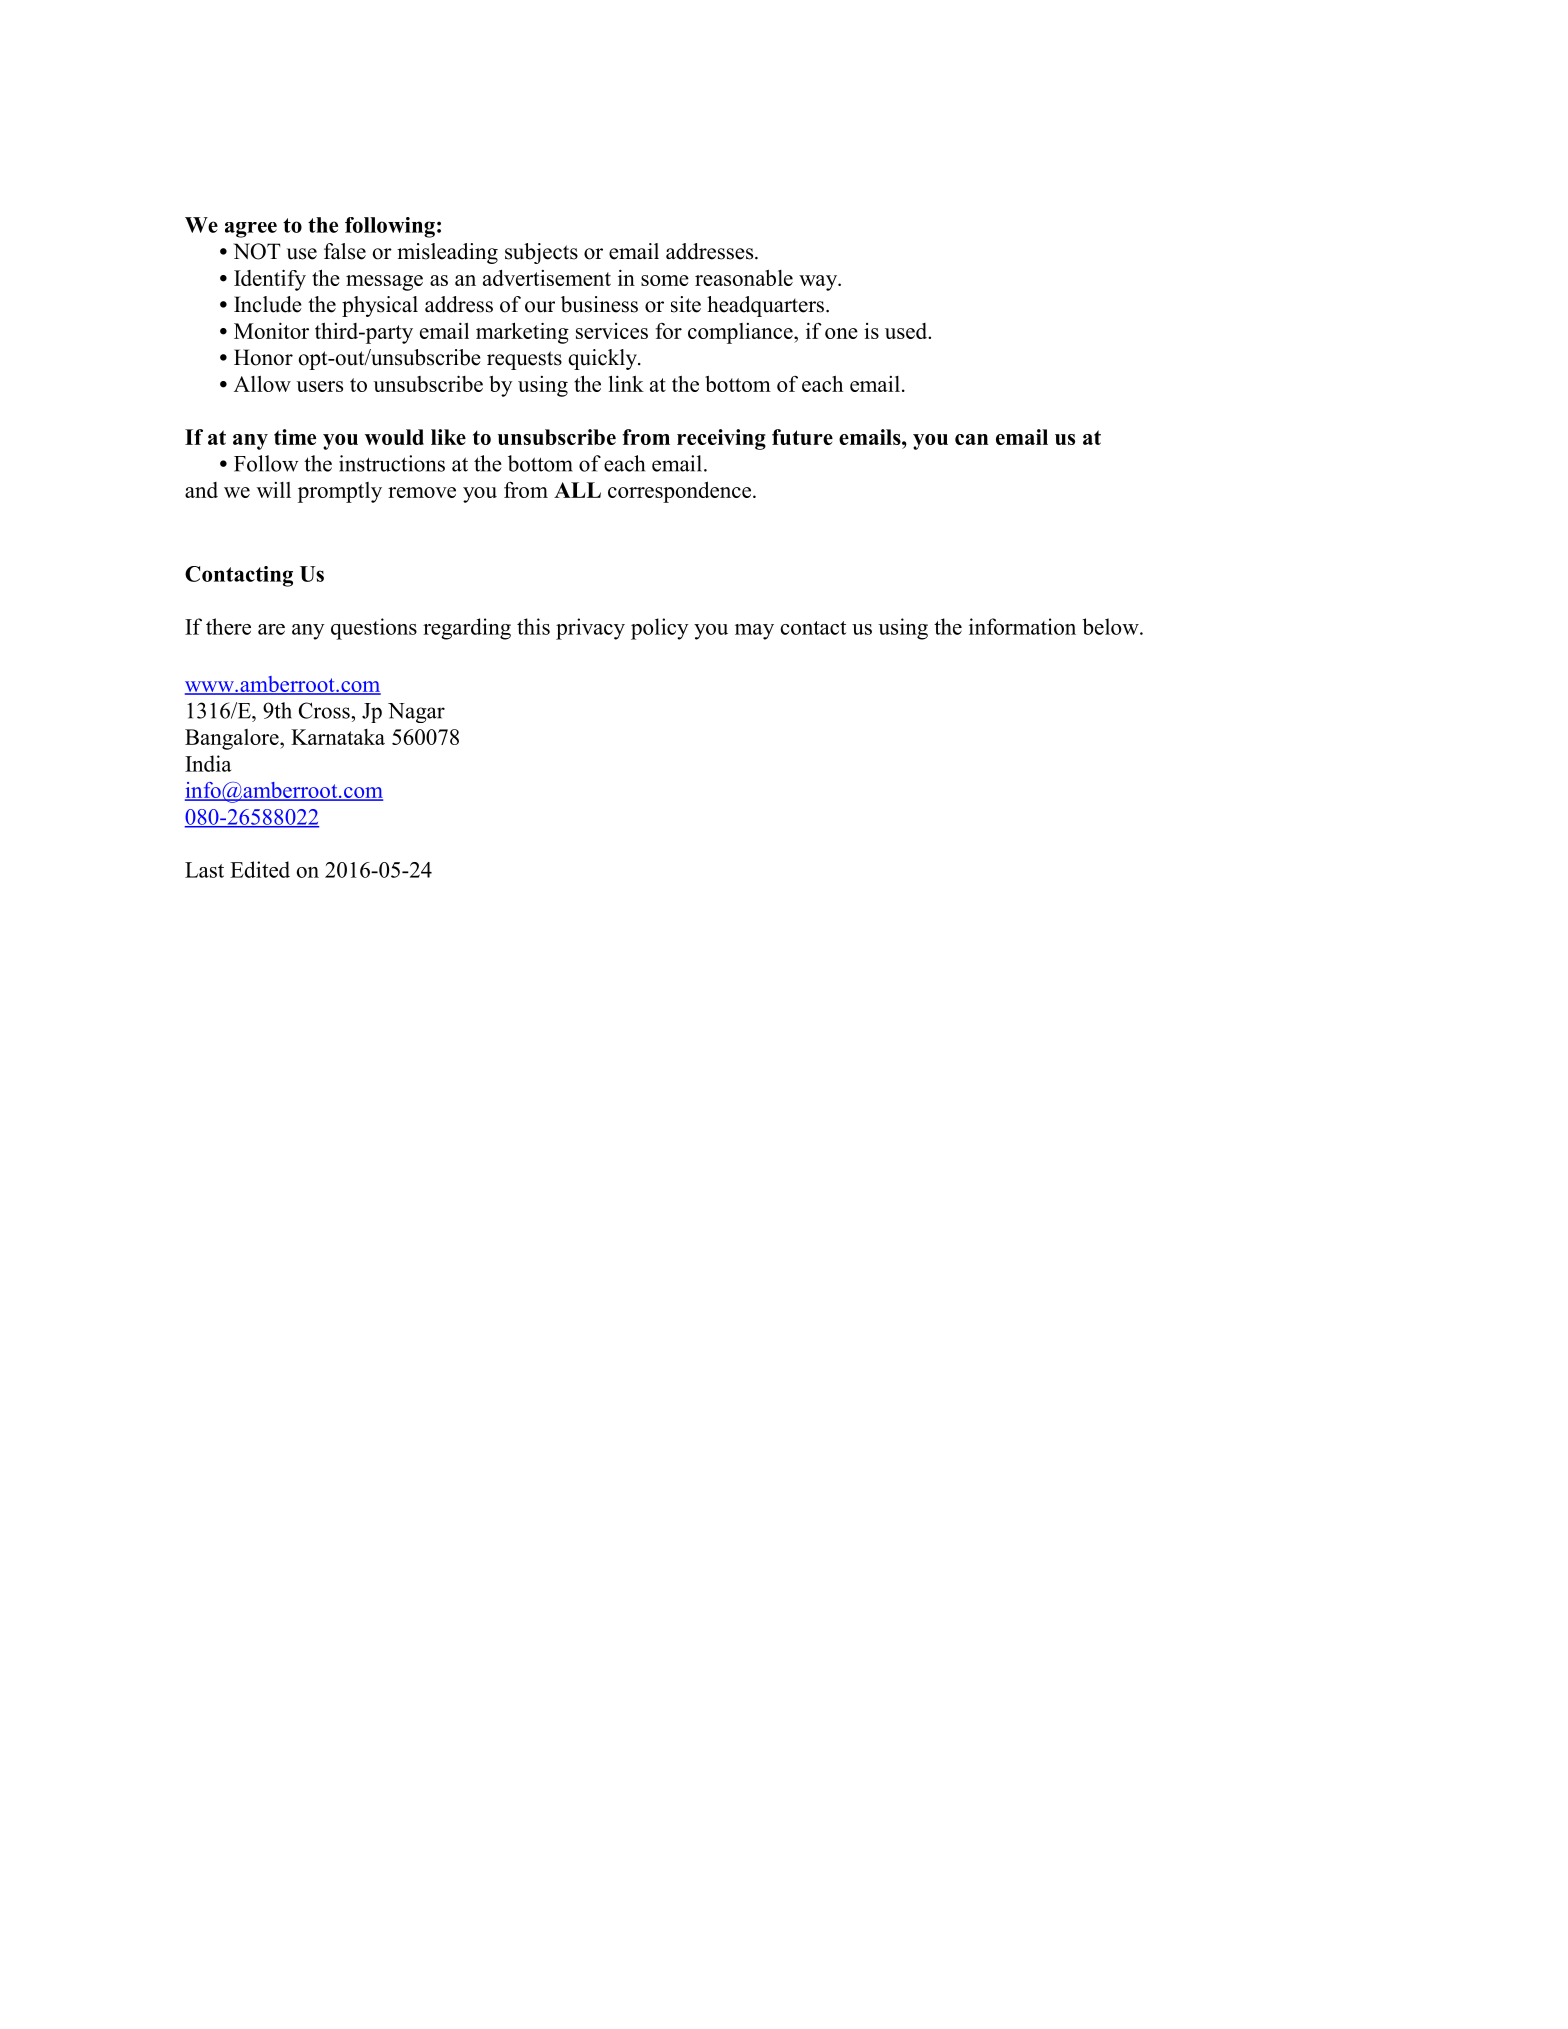 This page has width=1568, height=2029. Describe the element at coordinates (681, 492) in the page. I see `correspondence` at that location.
